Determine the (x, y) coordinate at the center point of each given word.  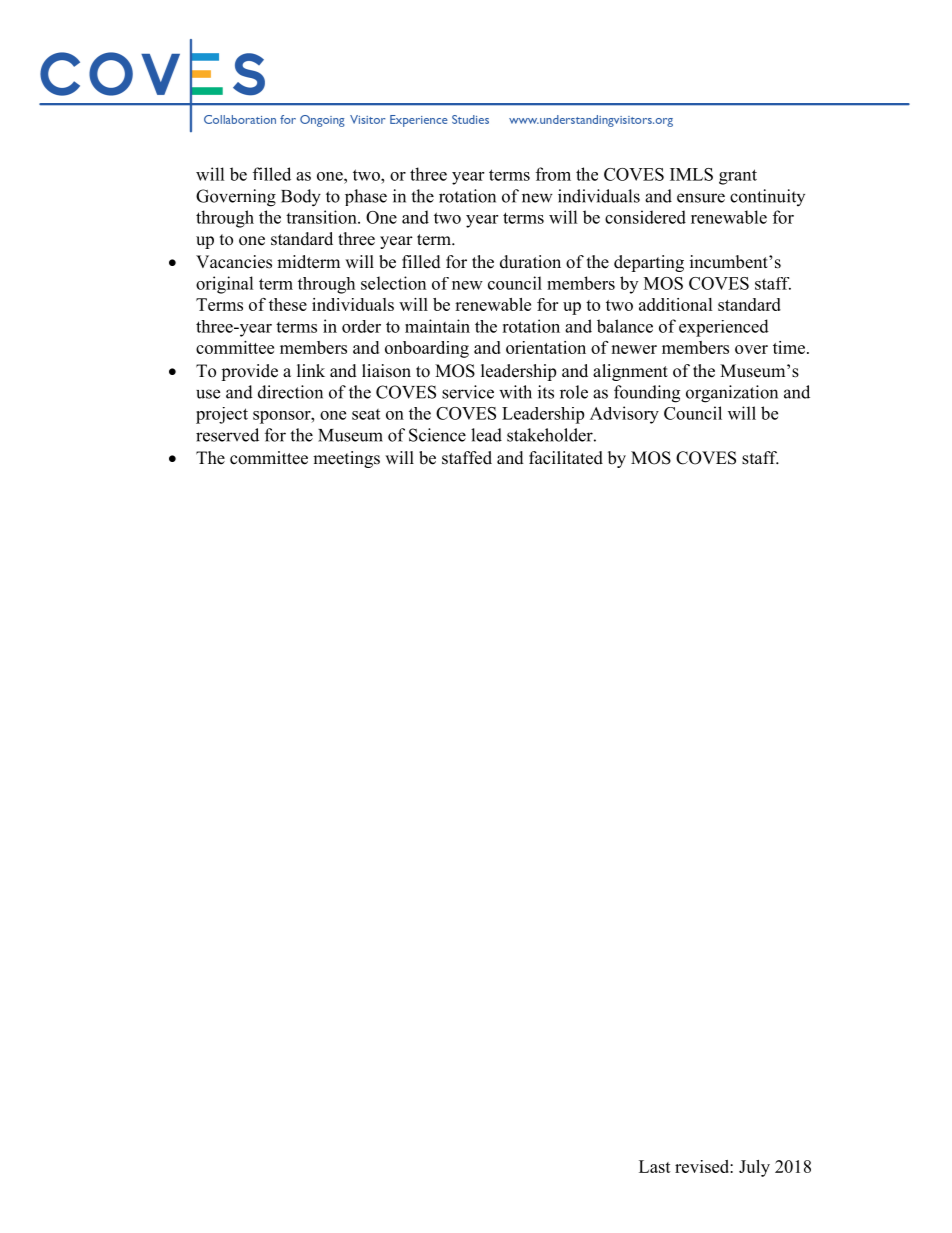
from (553, 174)
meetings (346, 459)
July (754, 1168)
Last (655, 1166)
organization (732, 394)
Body (301, 198)
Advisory (624, 415)
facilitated (566, 458)
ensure (701, 198)
